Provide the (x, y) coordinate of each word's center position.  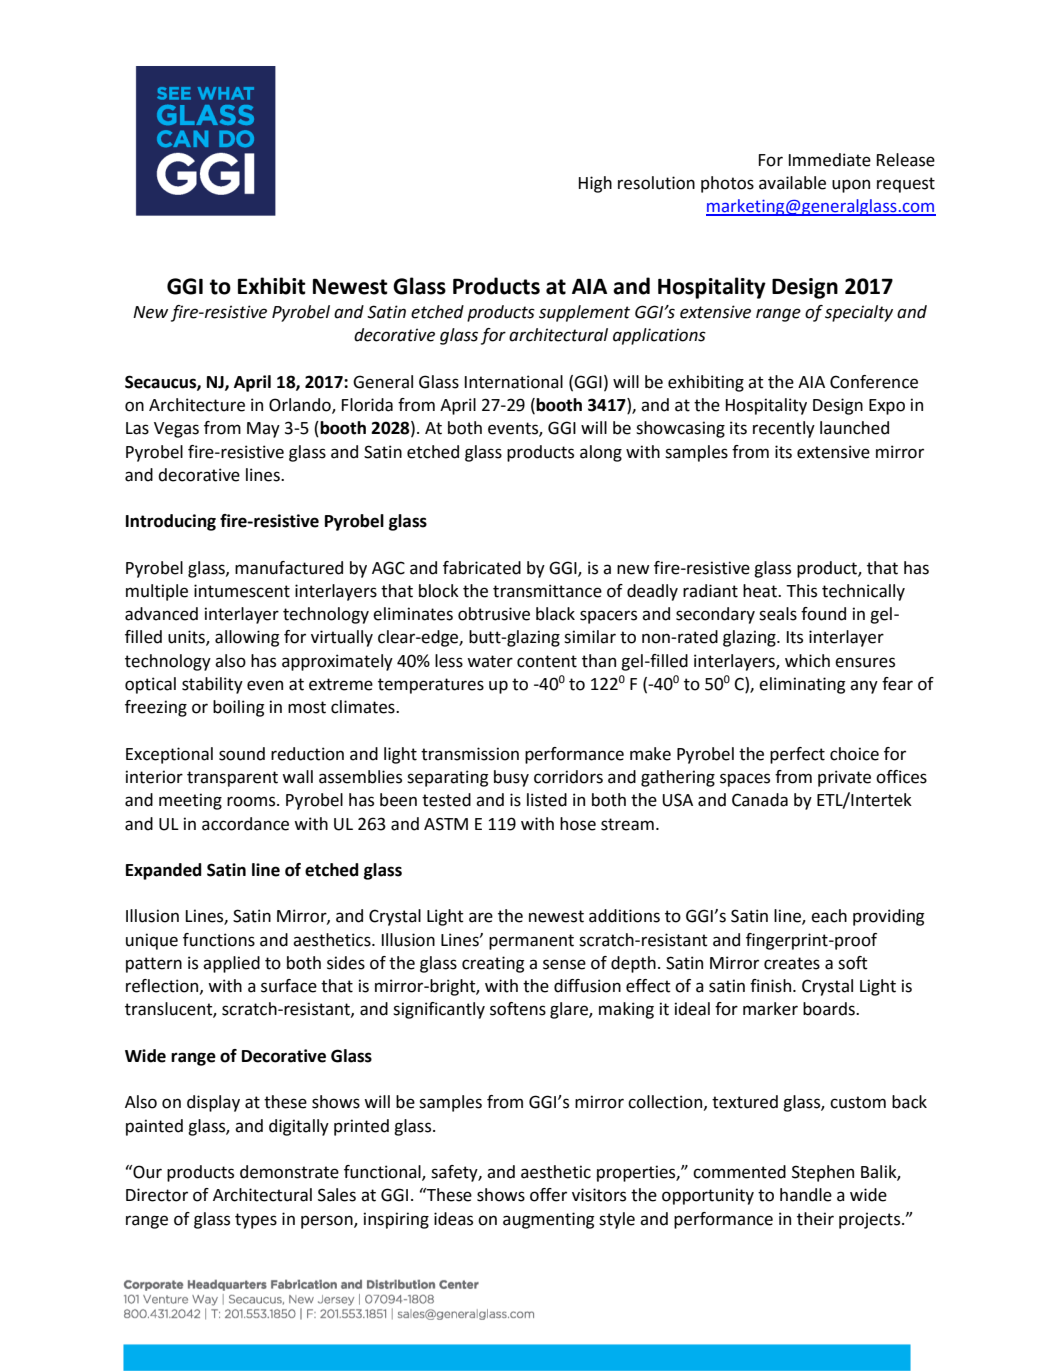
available (792, 183)
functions (219, 940)
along (601, 453)
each (829, 916)
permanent (531, 942)
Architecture (197, 405)
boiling (238, 708)
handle (806, 1195)
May (263, 430)
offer (548, 1195)
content (547, 661)
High (595, 184)
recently (784, 429)
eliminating (802, 685)
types (256, 1221)
